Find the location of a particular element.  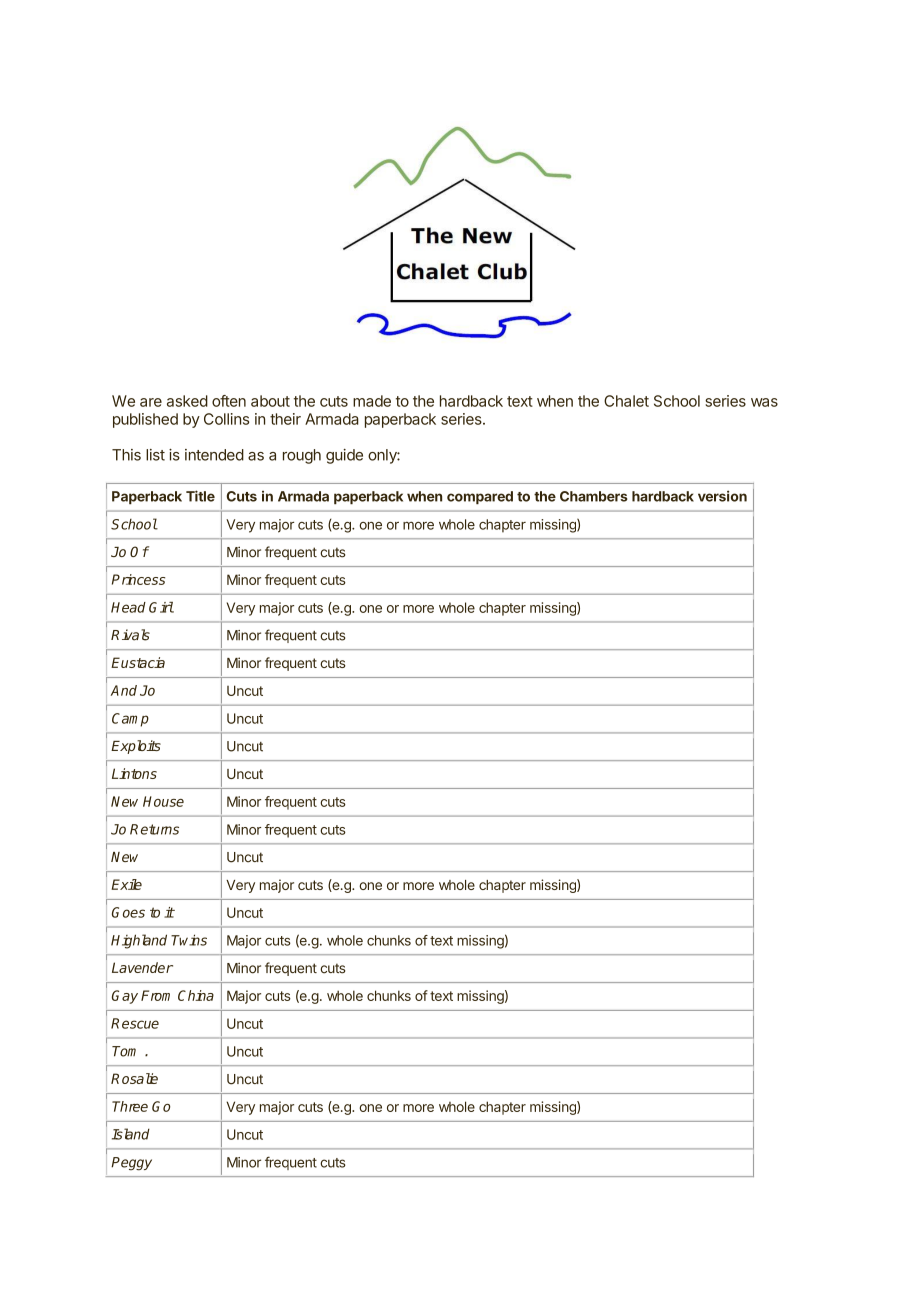

Chalet is located at coordinates (626, 401).
